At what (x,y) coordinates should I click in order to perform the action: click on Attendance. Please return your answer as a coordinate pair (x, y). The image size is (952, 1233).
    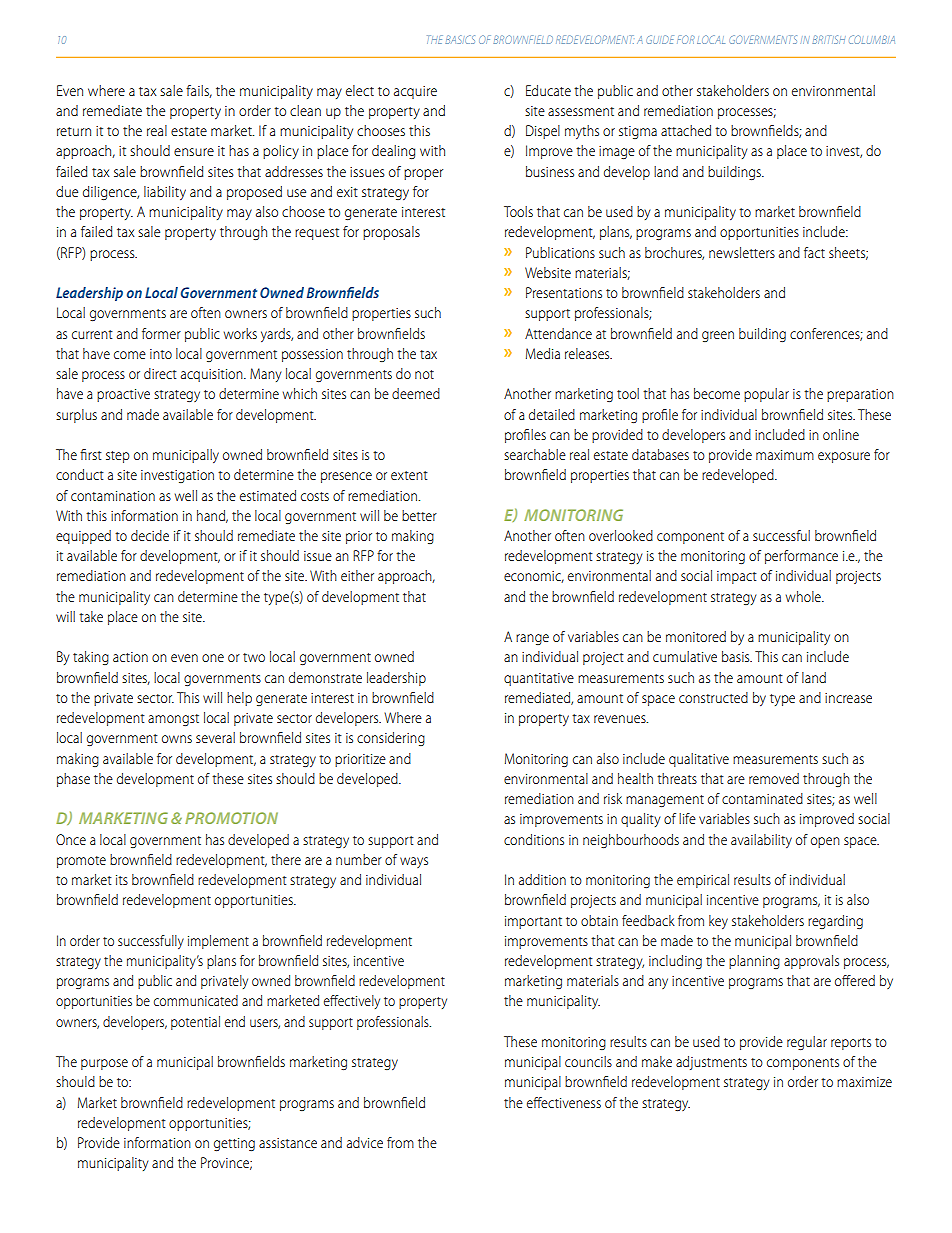
    Looking at the image, I should click on (558, 333).
